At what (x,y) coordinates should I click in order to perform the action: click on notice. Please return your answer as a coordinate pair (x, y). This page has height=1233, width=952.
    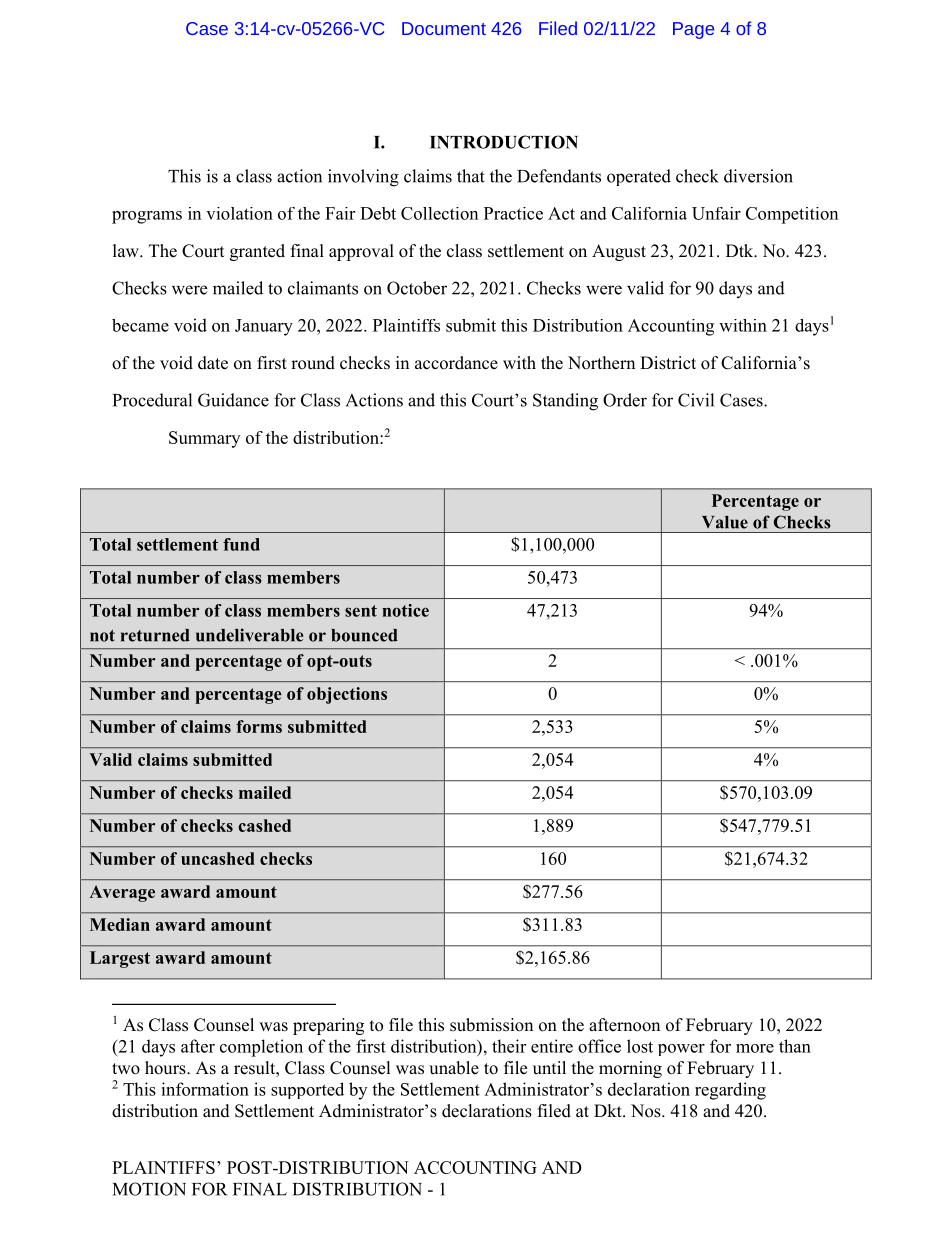
    Looking at the image, I should click on (405, 610).
